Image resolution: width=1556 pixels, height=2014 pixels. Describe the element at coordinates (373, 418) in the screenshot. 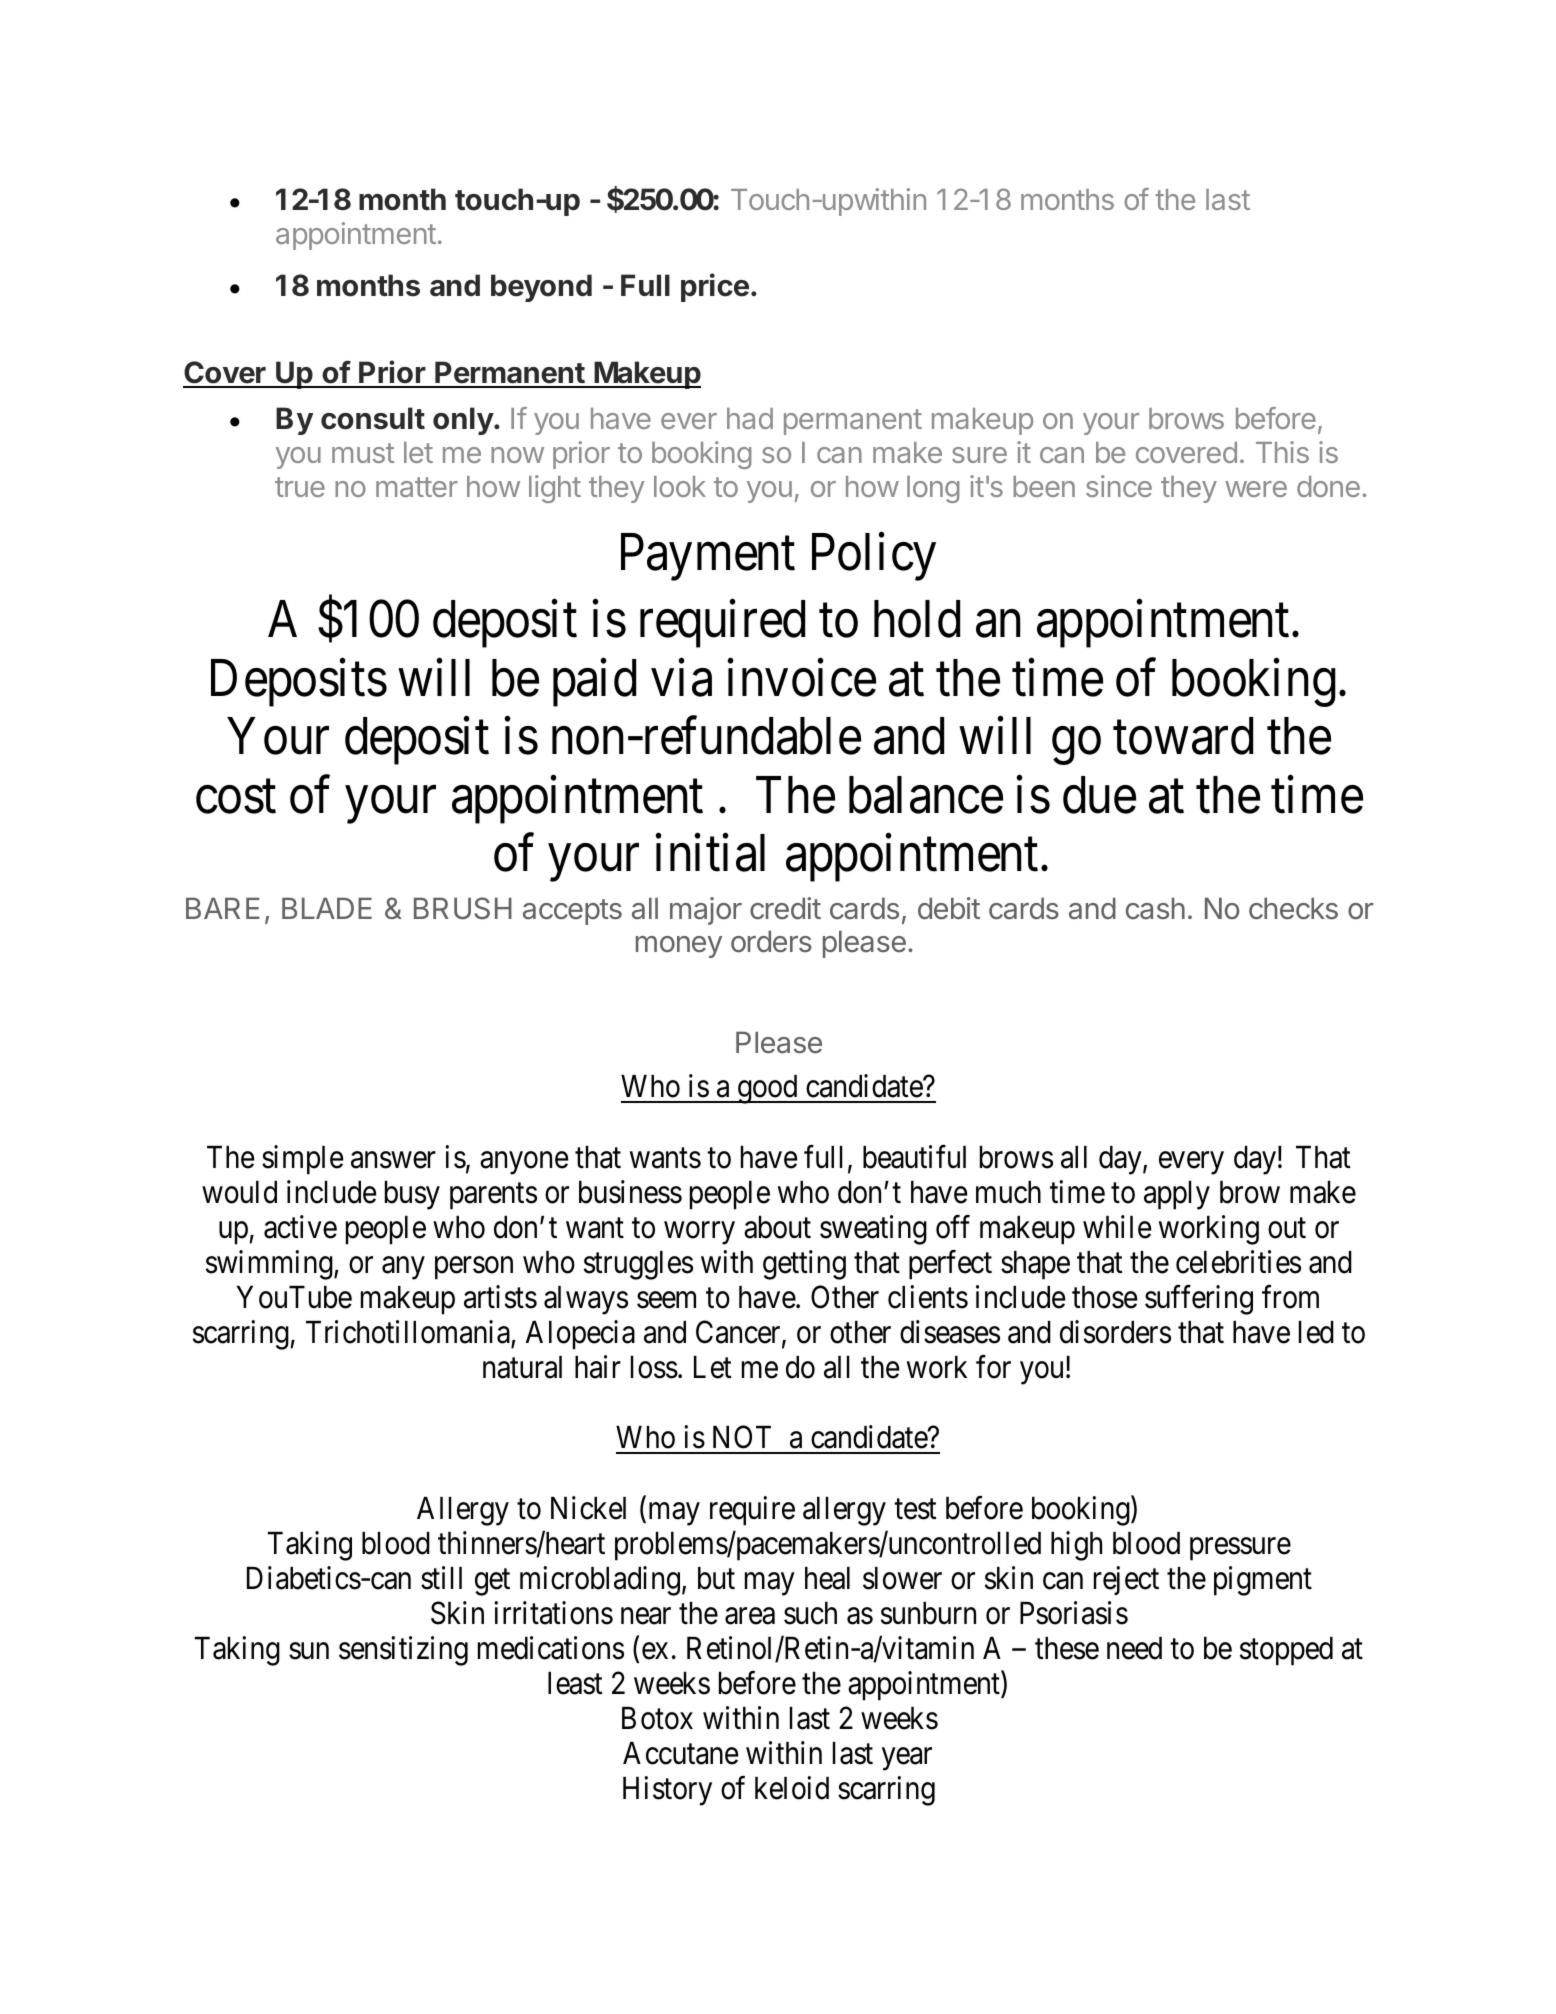

I see `consult` at that location.
